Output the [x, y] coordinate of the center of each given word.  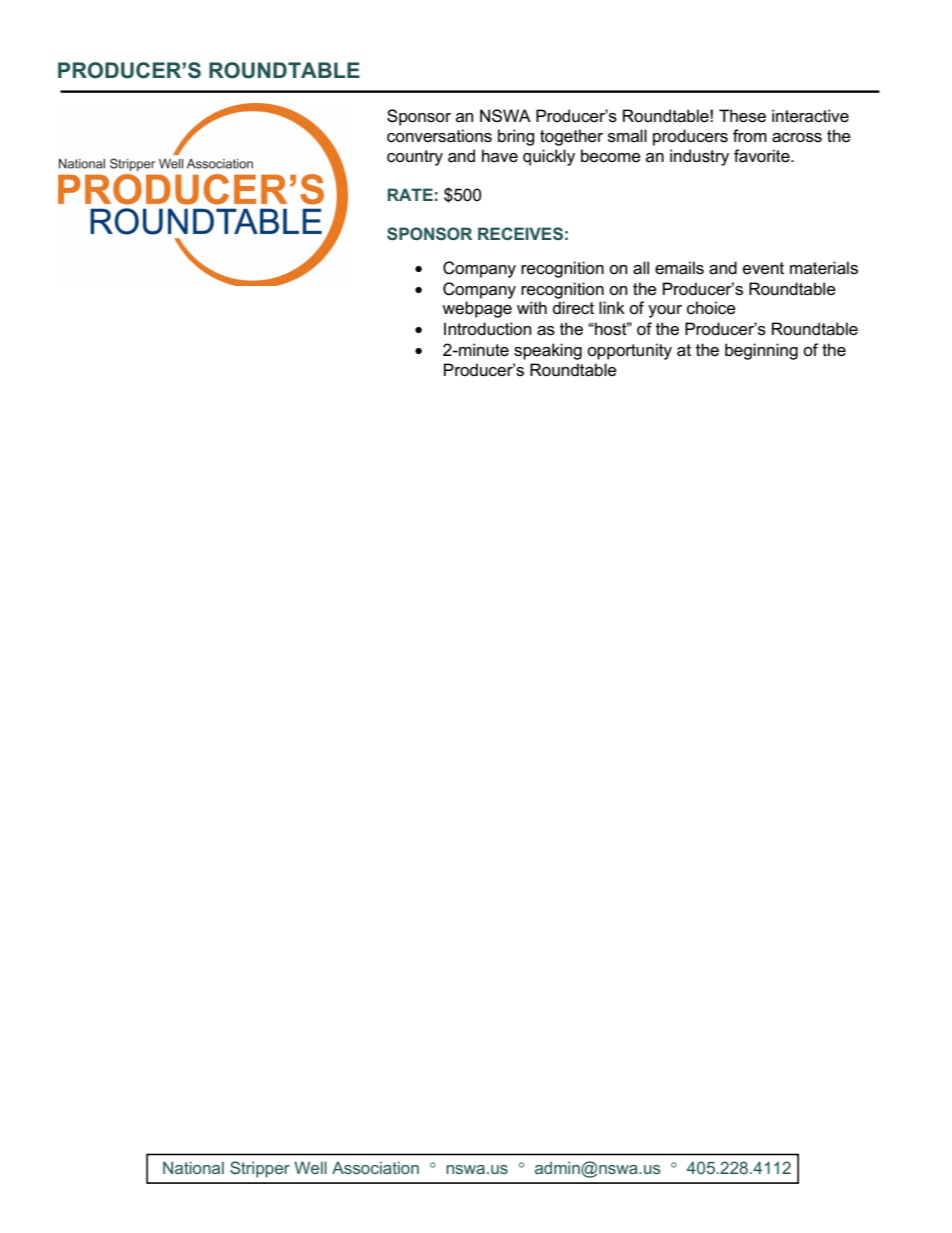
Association [375, 1167]
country [415, 158]
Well [310, 1167]
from [750, 135]
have [500, 156]
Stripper [260, 1169]
